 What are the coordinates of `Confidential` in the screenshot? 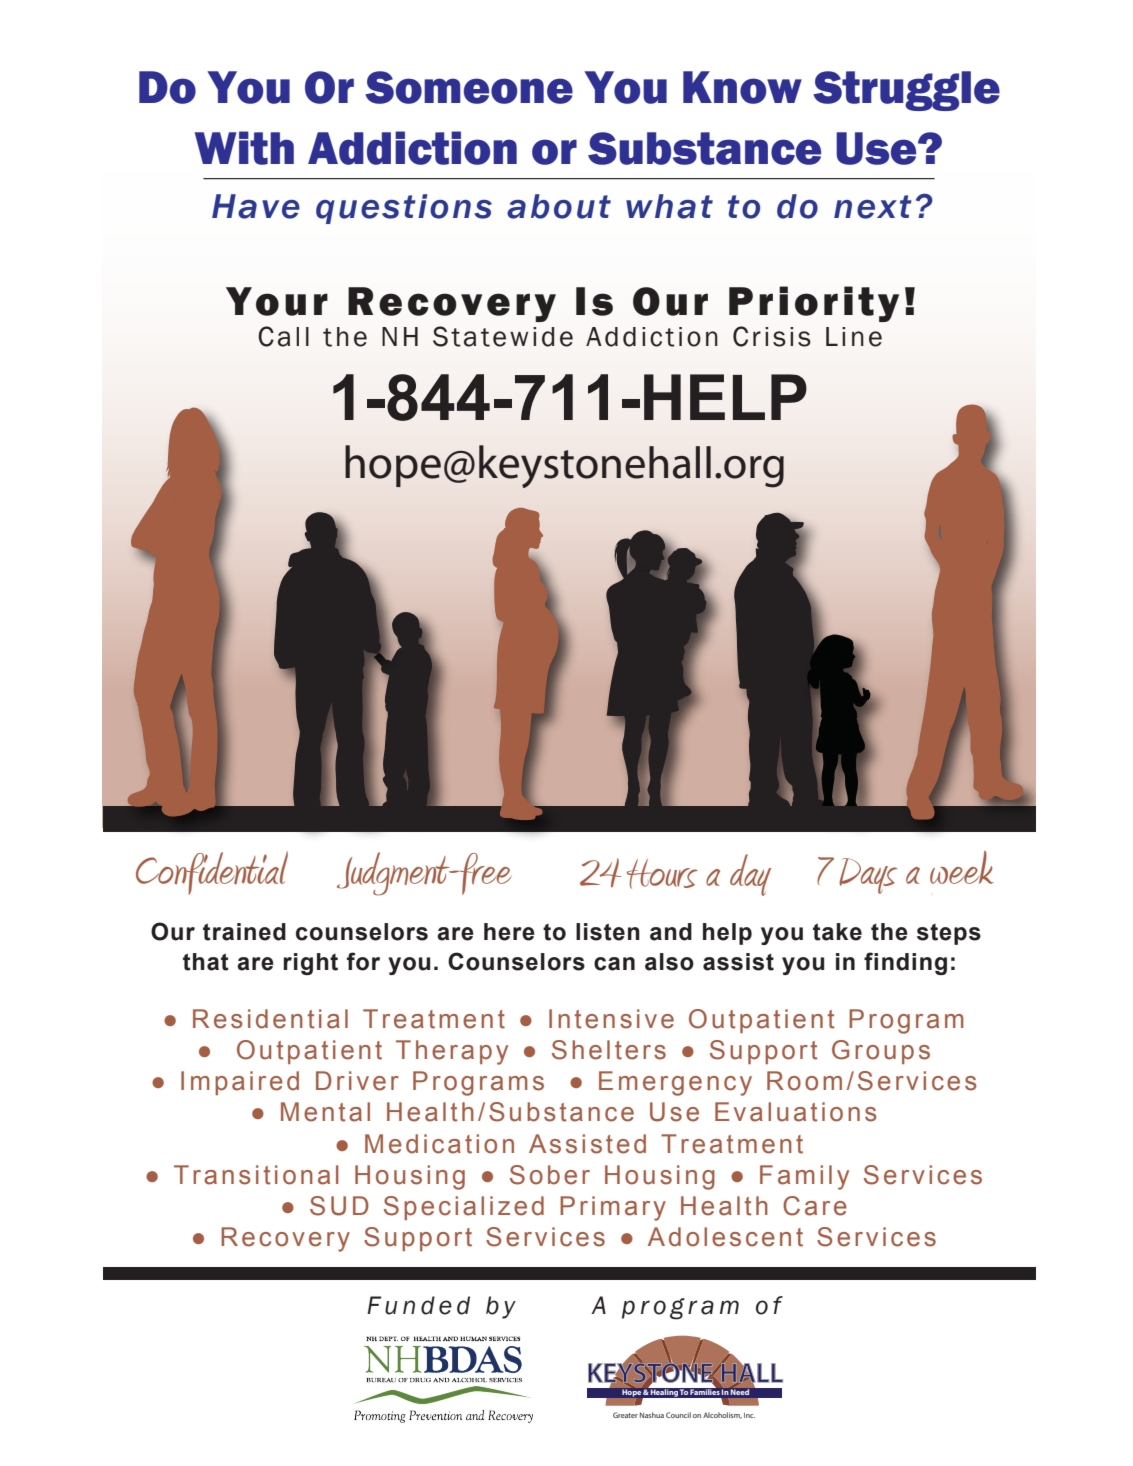 It's located at (212, 873).
